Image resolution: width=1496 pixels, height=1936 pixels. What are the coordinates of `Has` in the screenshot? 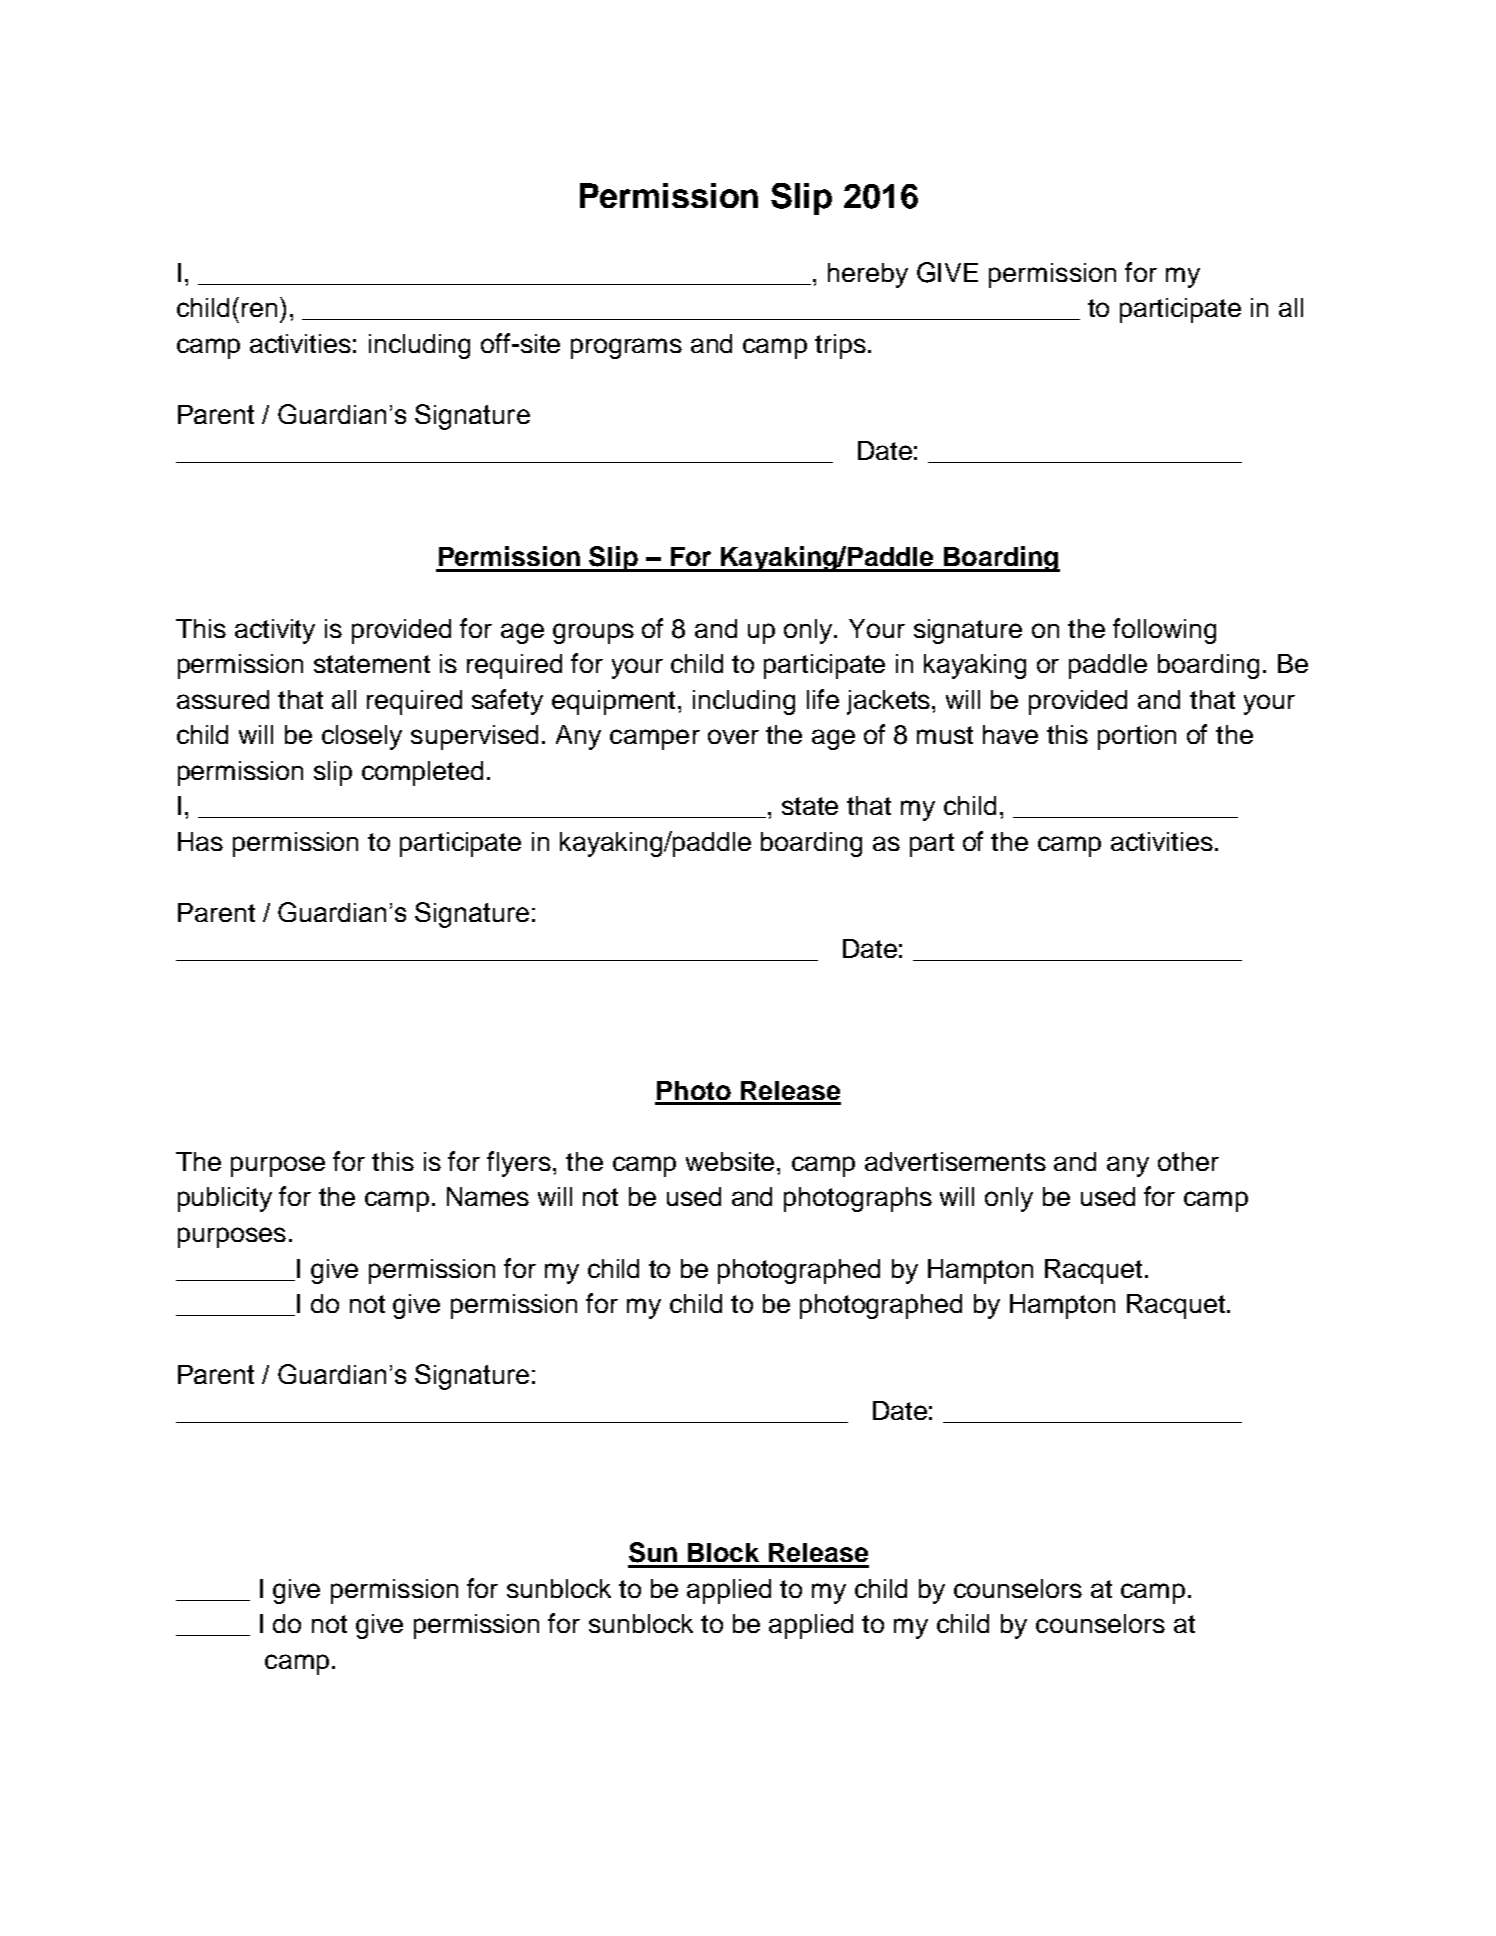 It's located at (200, 841).
